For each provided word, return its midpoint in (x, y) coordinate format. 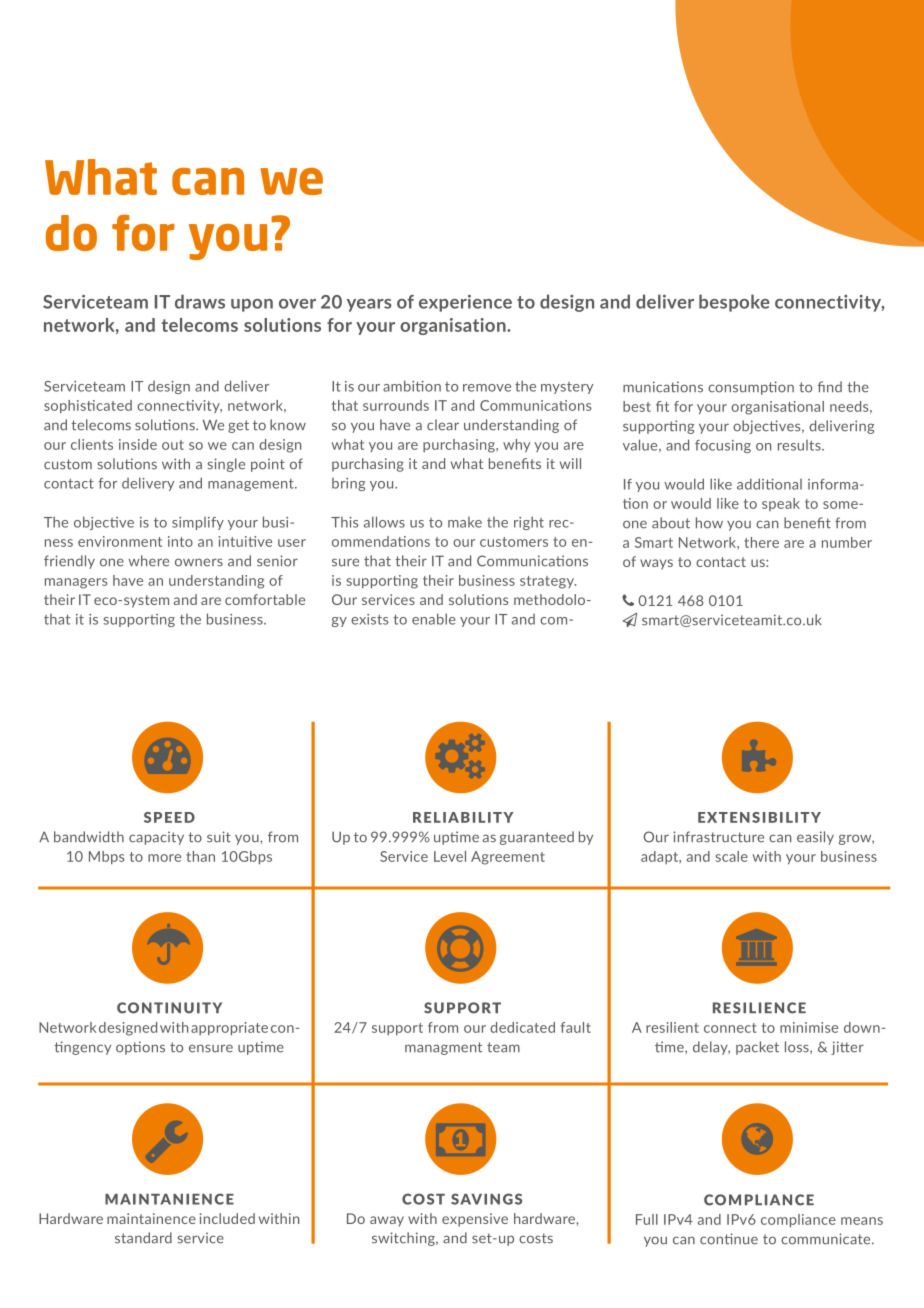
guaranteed (537, 838)
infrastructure (718, 837)
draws (200, 301)
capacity (156, 838)
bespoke (734, 303)
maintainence (151, 1218)
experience (465, 303)
